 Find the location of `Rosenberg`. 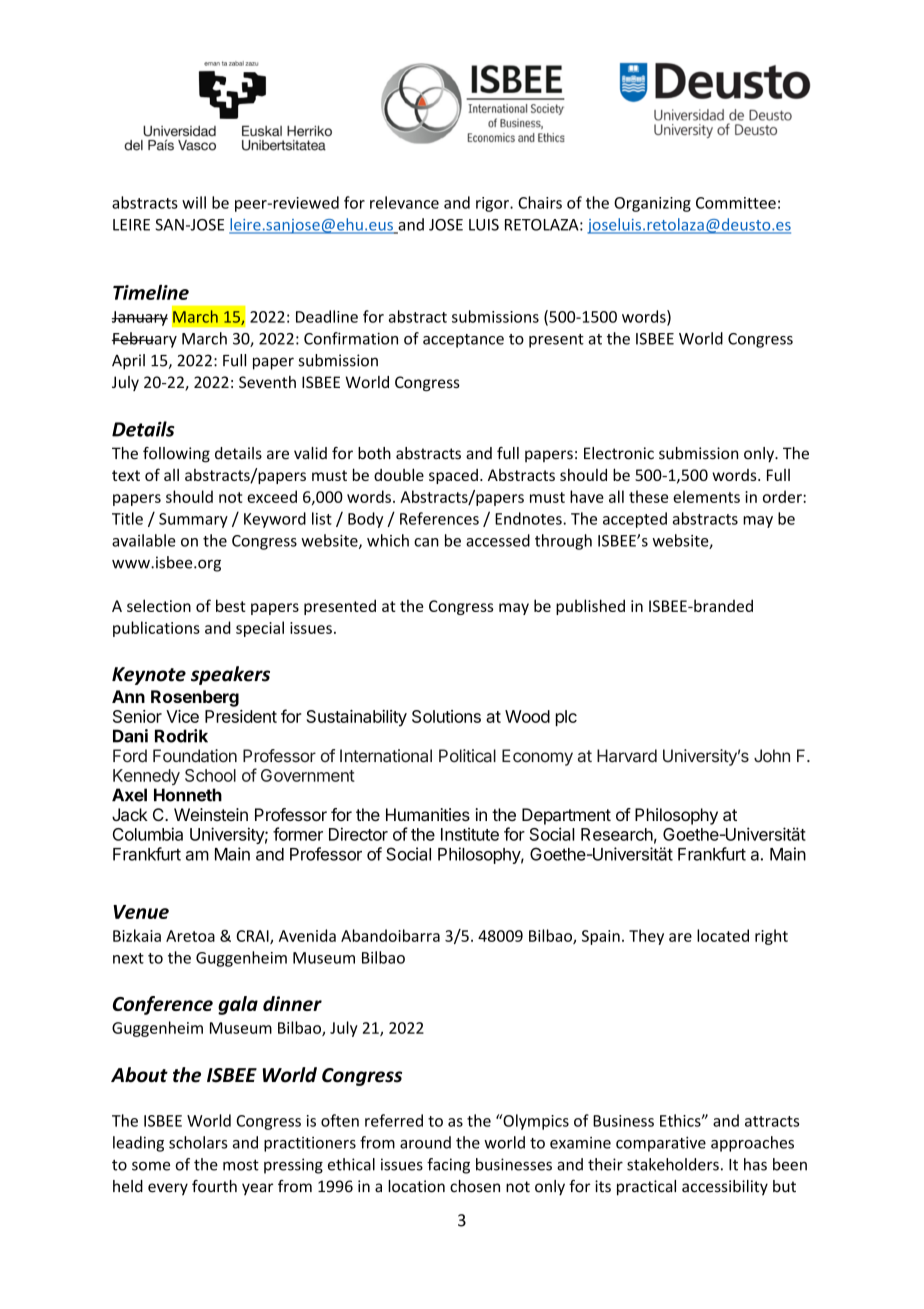

Rosenberg is located at coordinates (195, 698).
